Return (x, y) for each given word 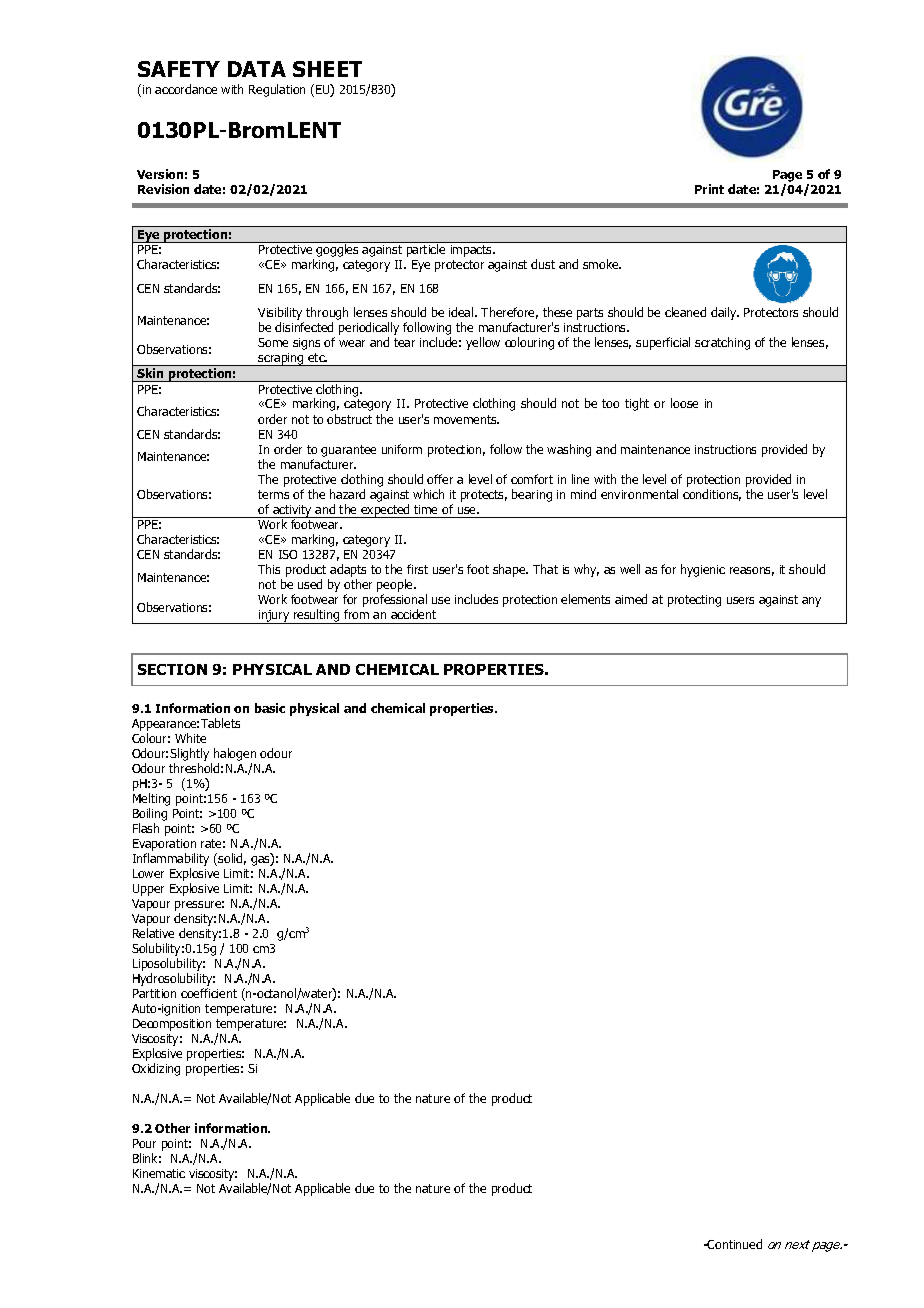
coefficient (209, 993)
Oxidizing (156, 1069)
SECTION (172, 669)
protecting (694, 601)
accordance (186, 89)
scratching (722, 343)
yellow (483, 343)
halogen (235, 754)
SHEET (327, 69)
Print (709, 189)
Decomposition (172, 1025)
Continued (734, 1244)
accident (413, 614)
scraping (281, 359)
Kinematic (159, 1173)
